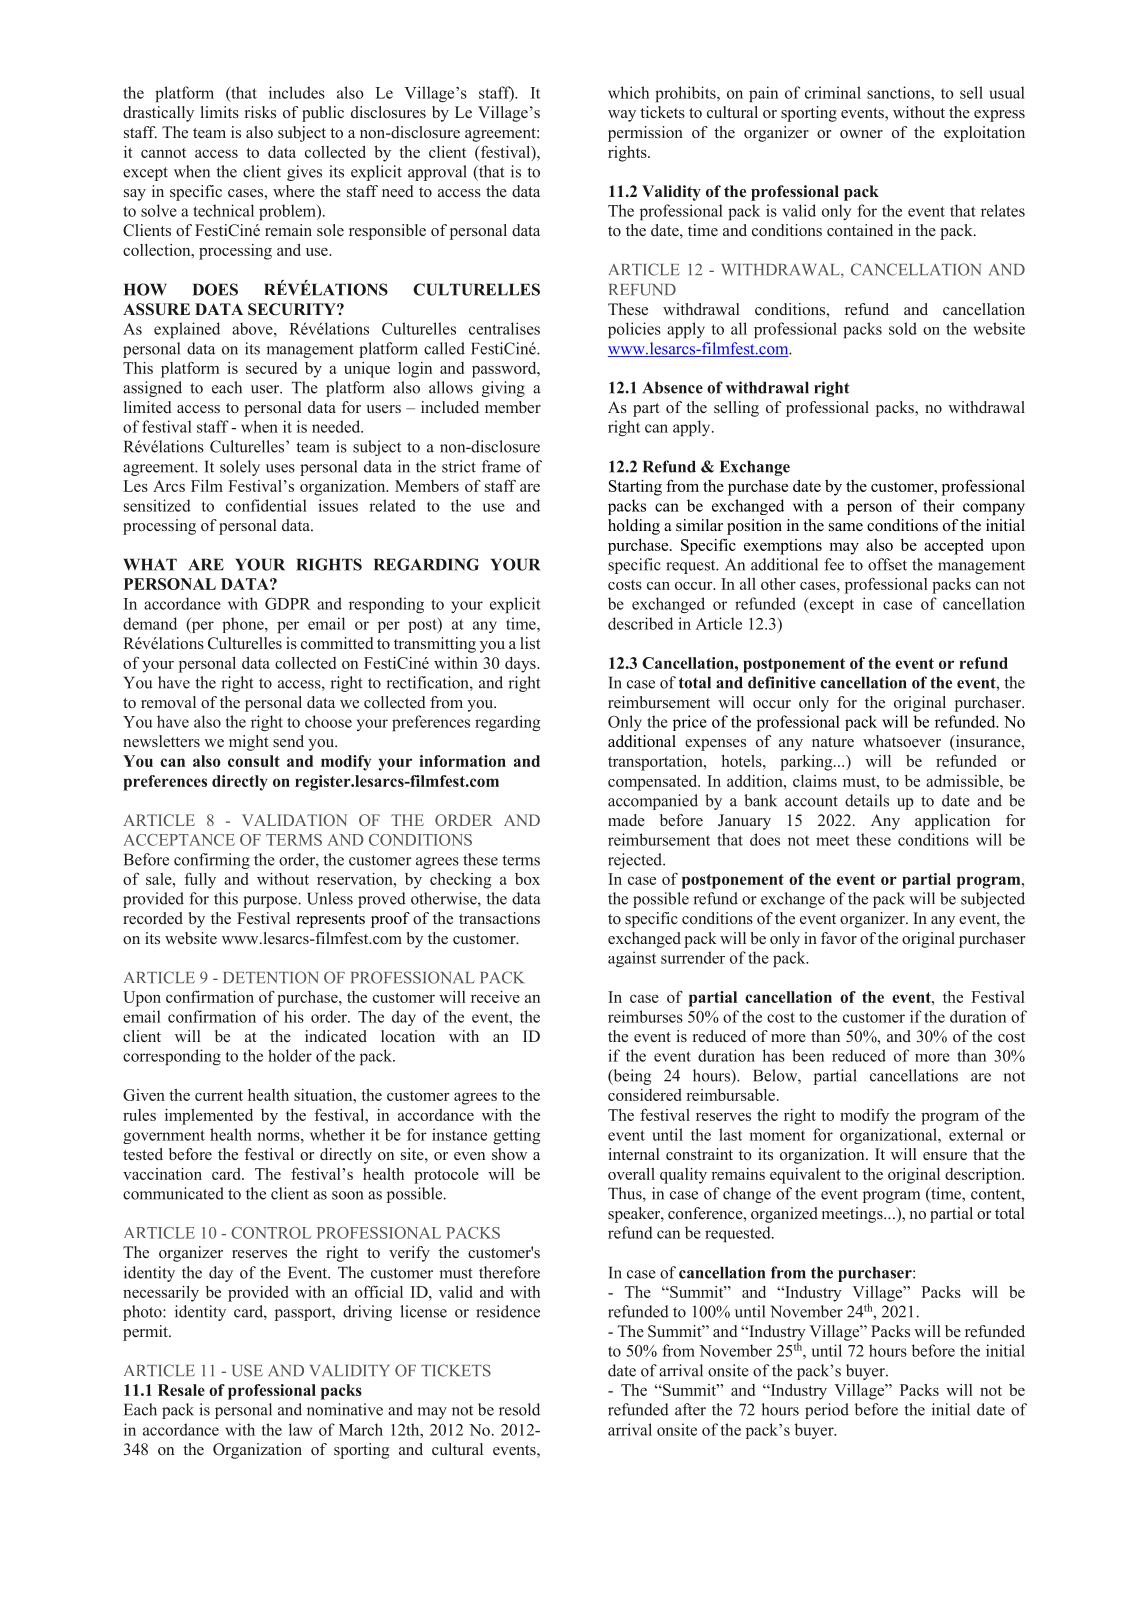 The height and width of the page is (1599, 1131). Describe the element at coordinates (220, 112) in the page. I see `limits` at that location.
